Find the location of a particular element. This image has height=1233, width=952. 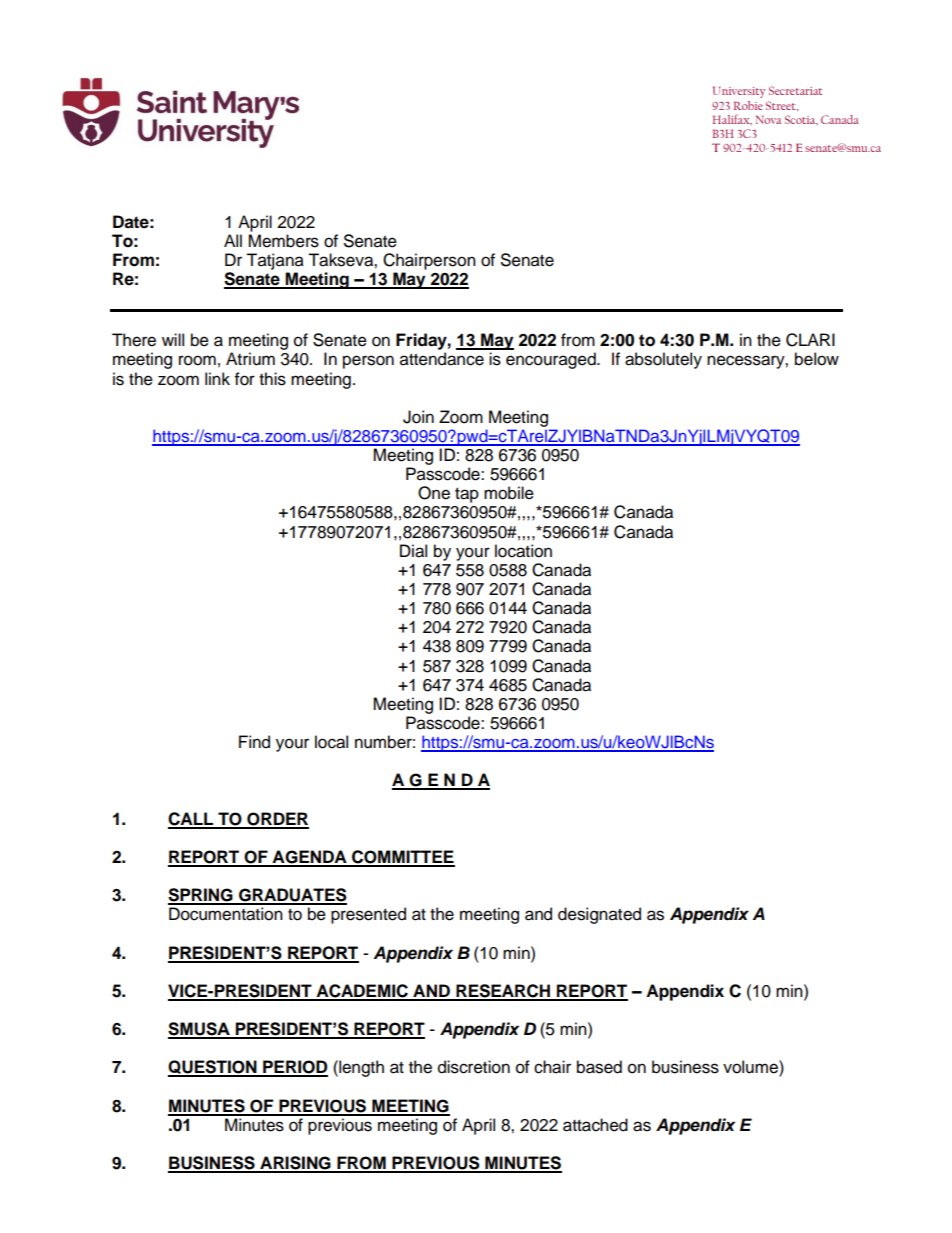

absolutely is located at coordinates (663, 360).
